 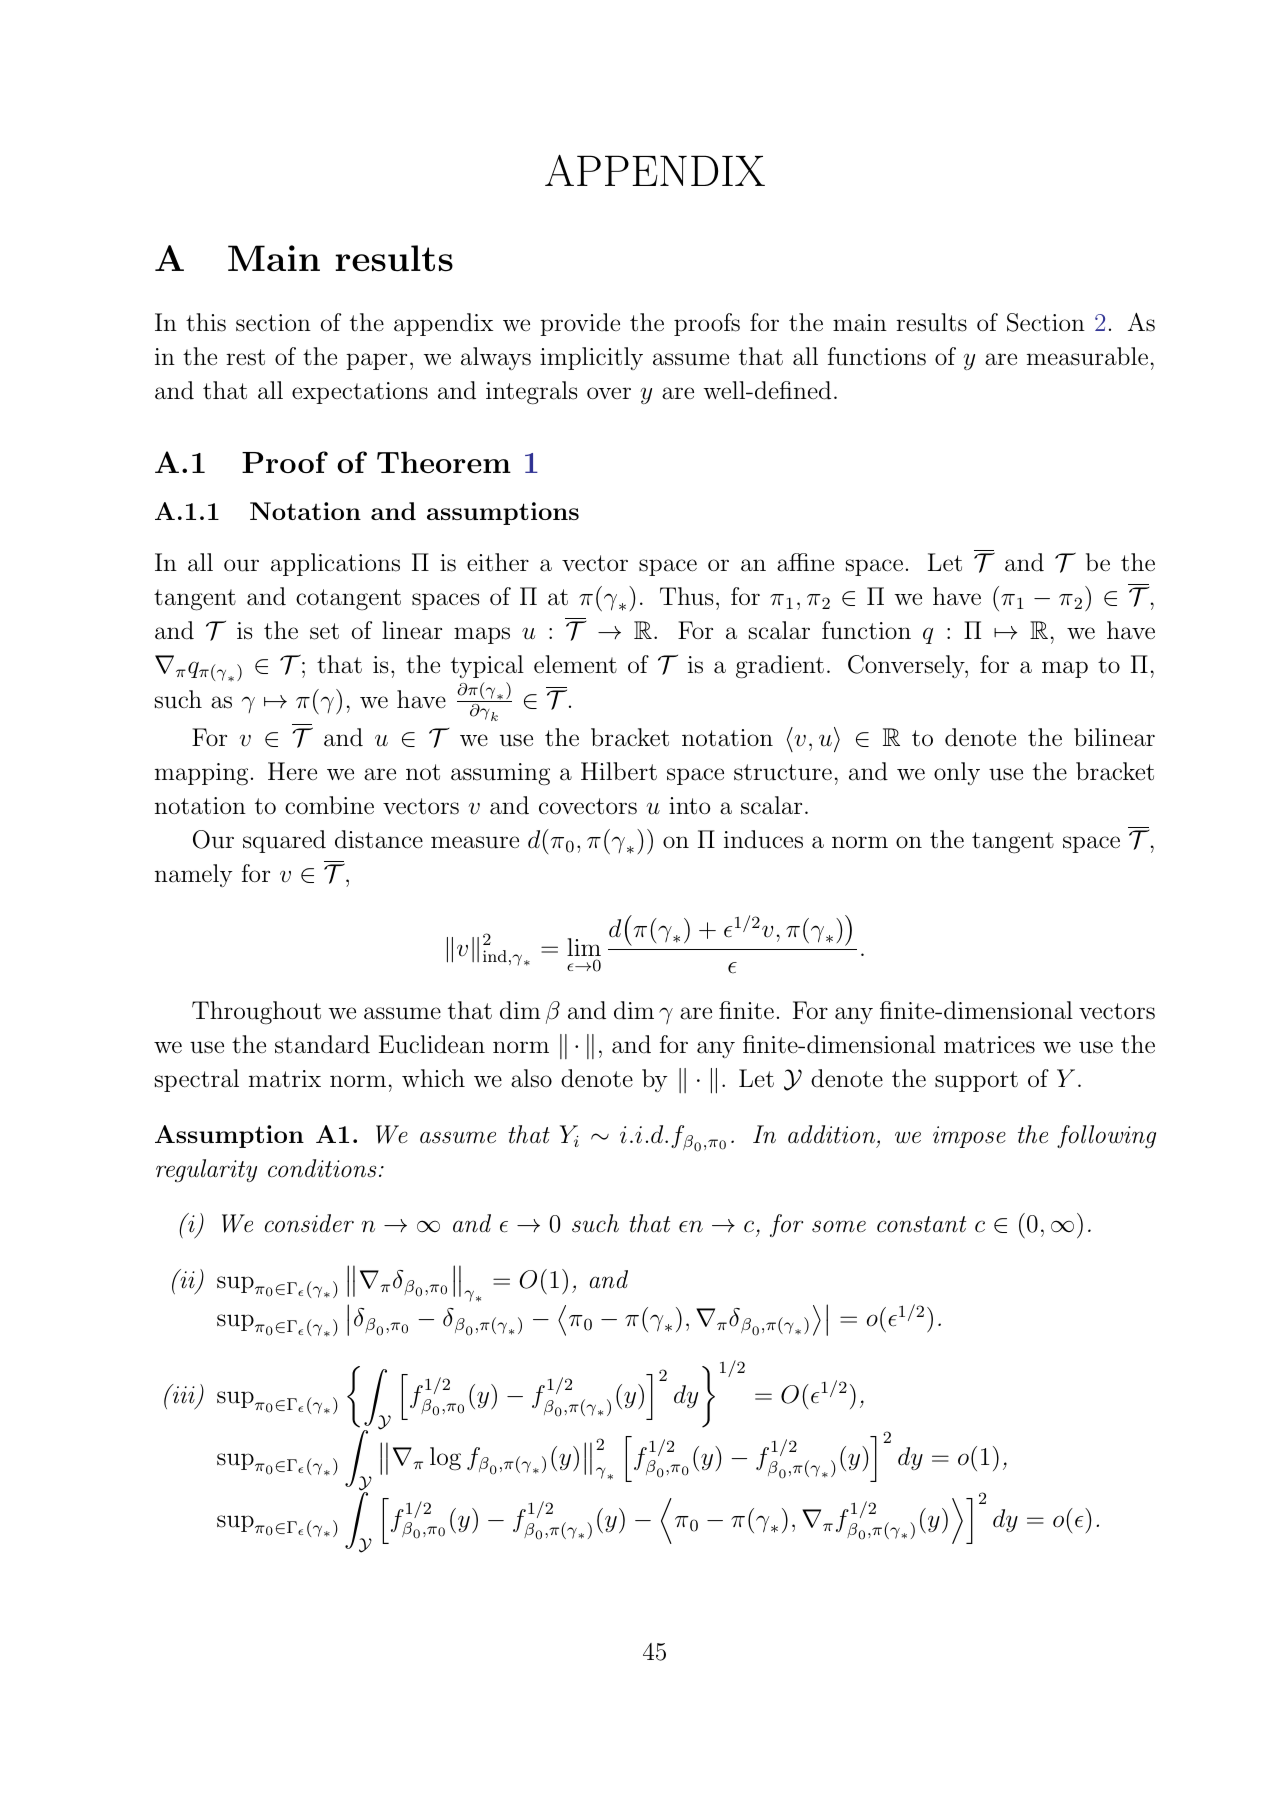 What do you see at coordinates (245, 357) in the screenshot?
I see `rest` at bounding box center [245, 357].
